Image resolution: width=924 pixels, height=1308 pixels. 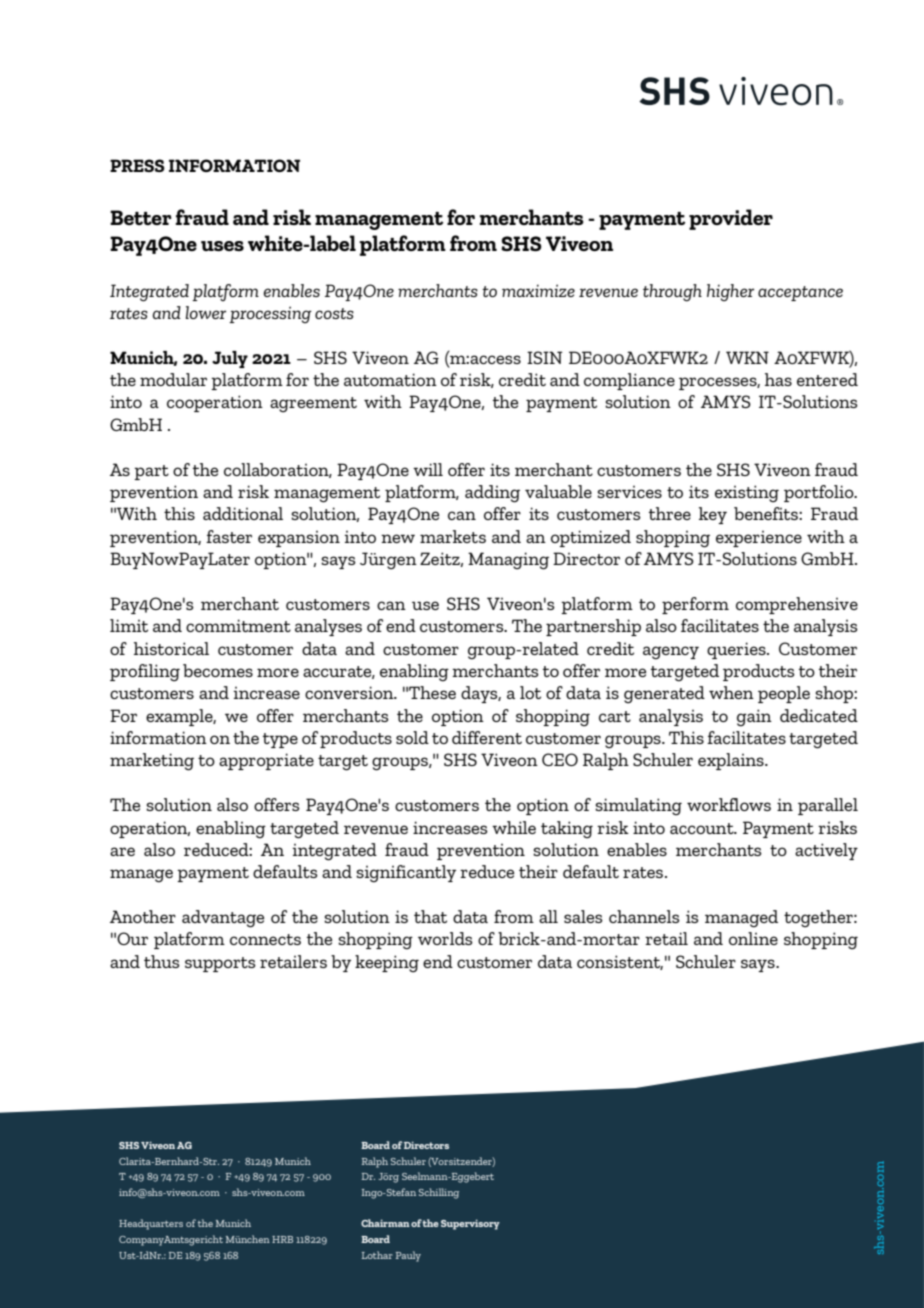 I want to click on maximize, so click(x=538, y=290).
